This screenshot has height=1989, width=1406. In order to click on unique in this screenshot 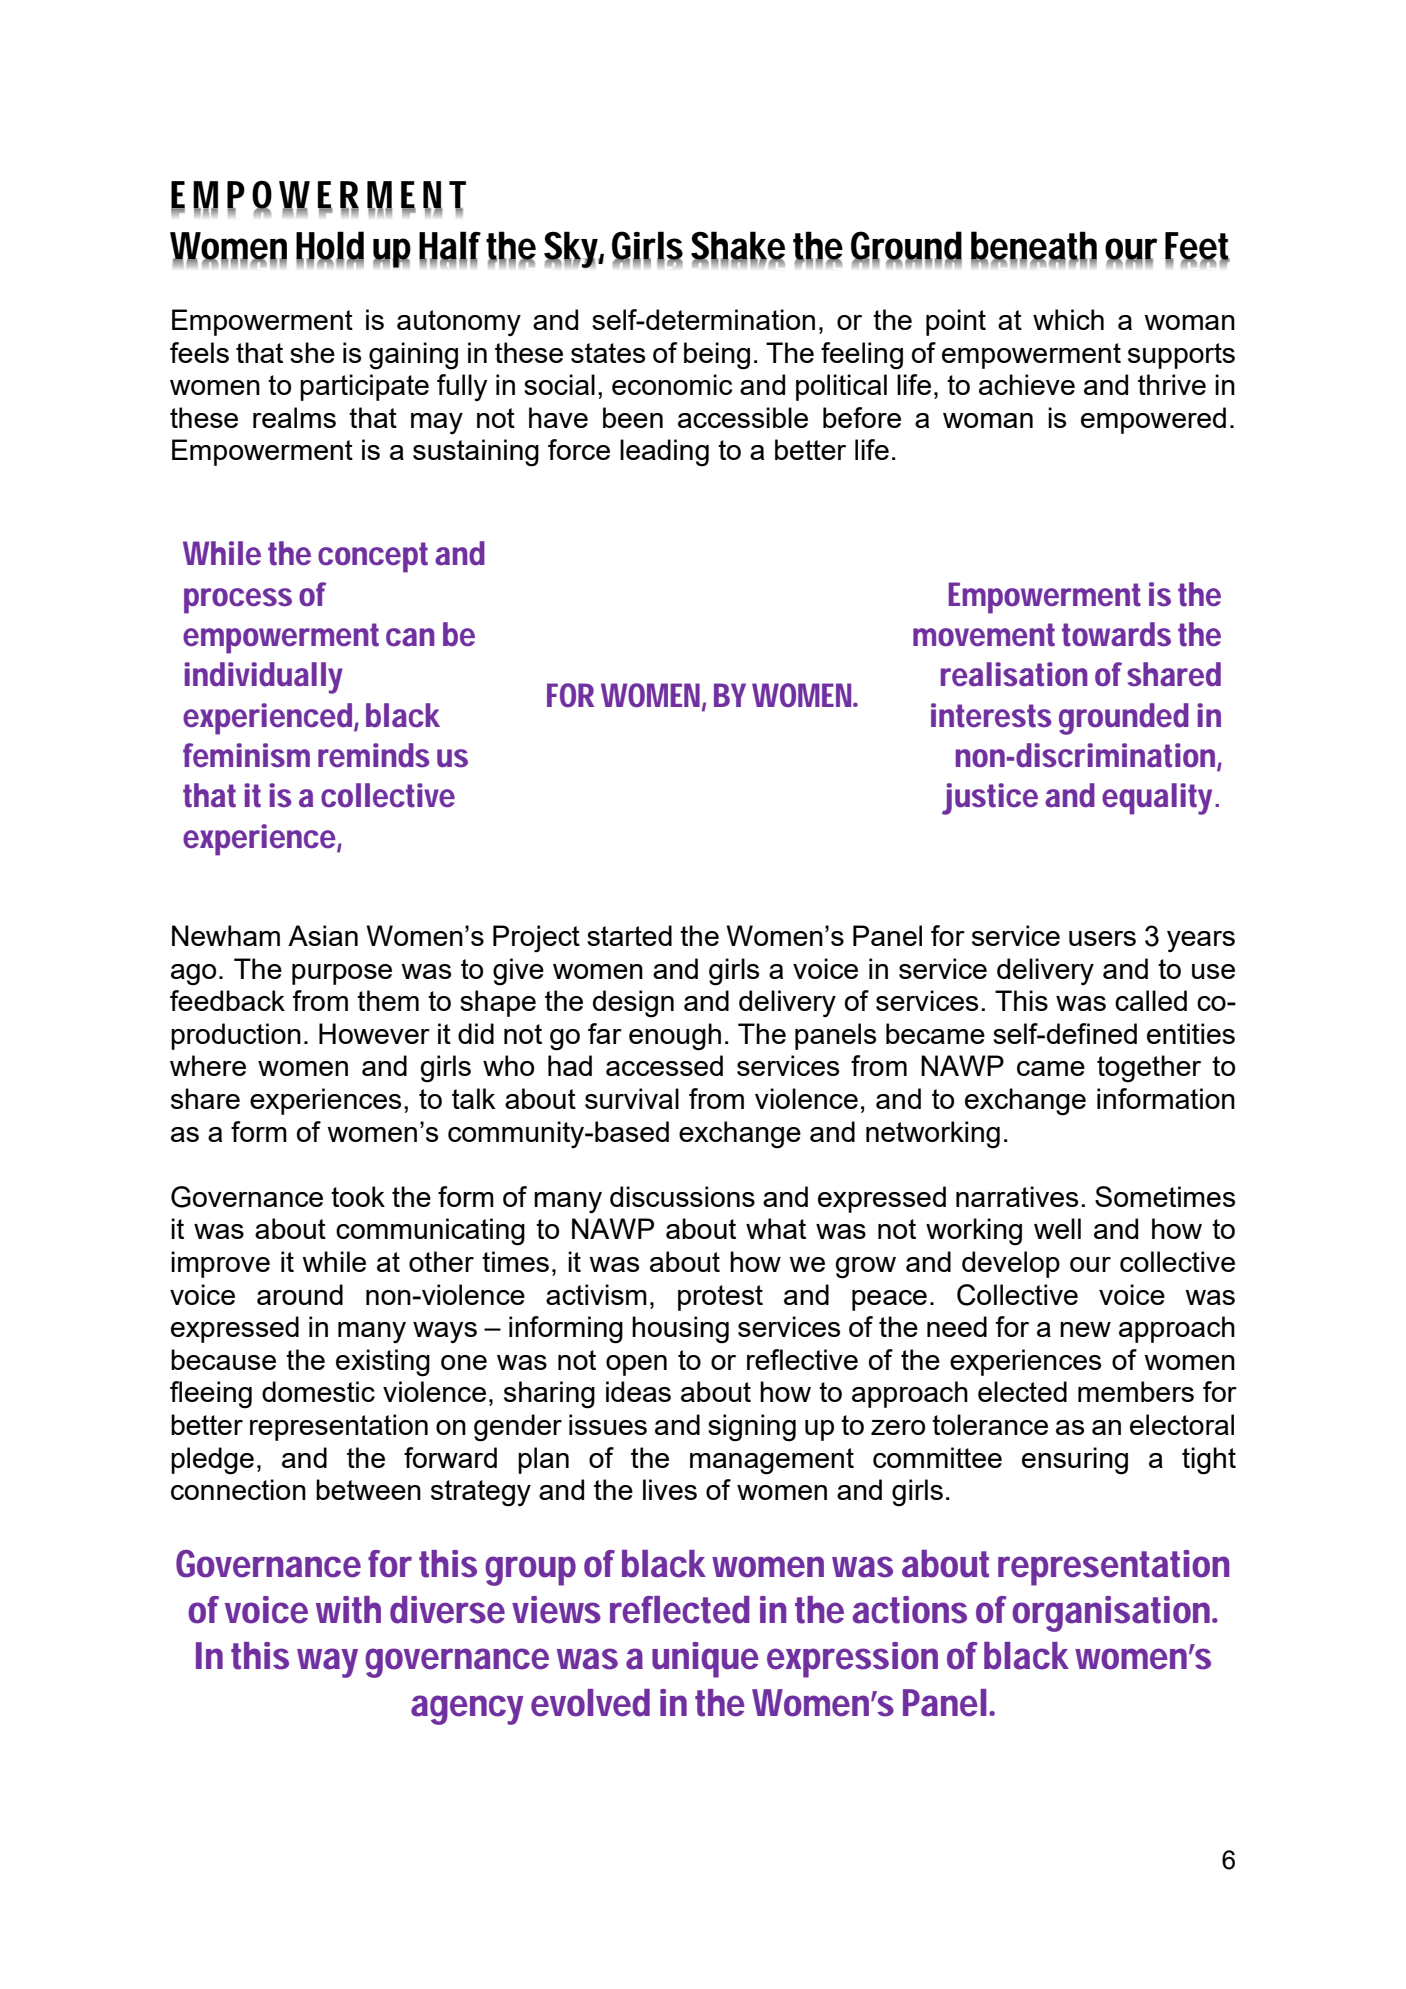, I will do `click(705, 1660)`.
